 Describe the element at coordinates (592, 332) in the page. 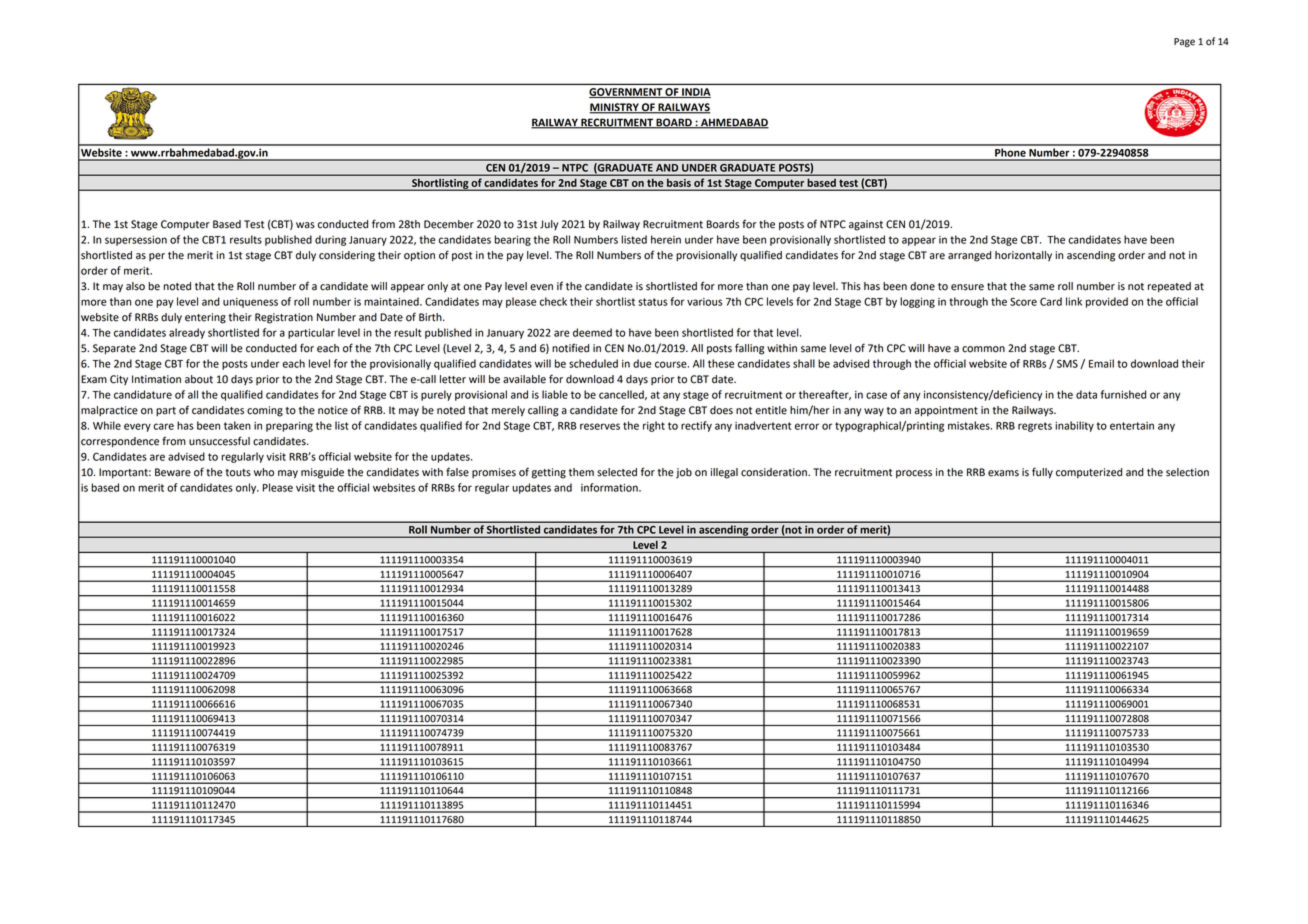

I see `deemed` at that location.
